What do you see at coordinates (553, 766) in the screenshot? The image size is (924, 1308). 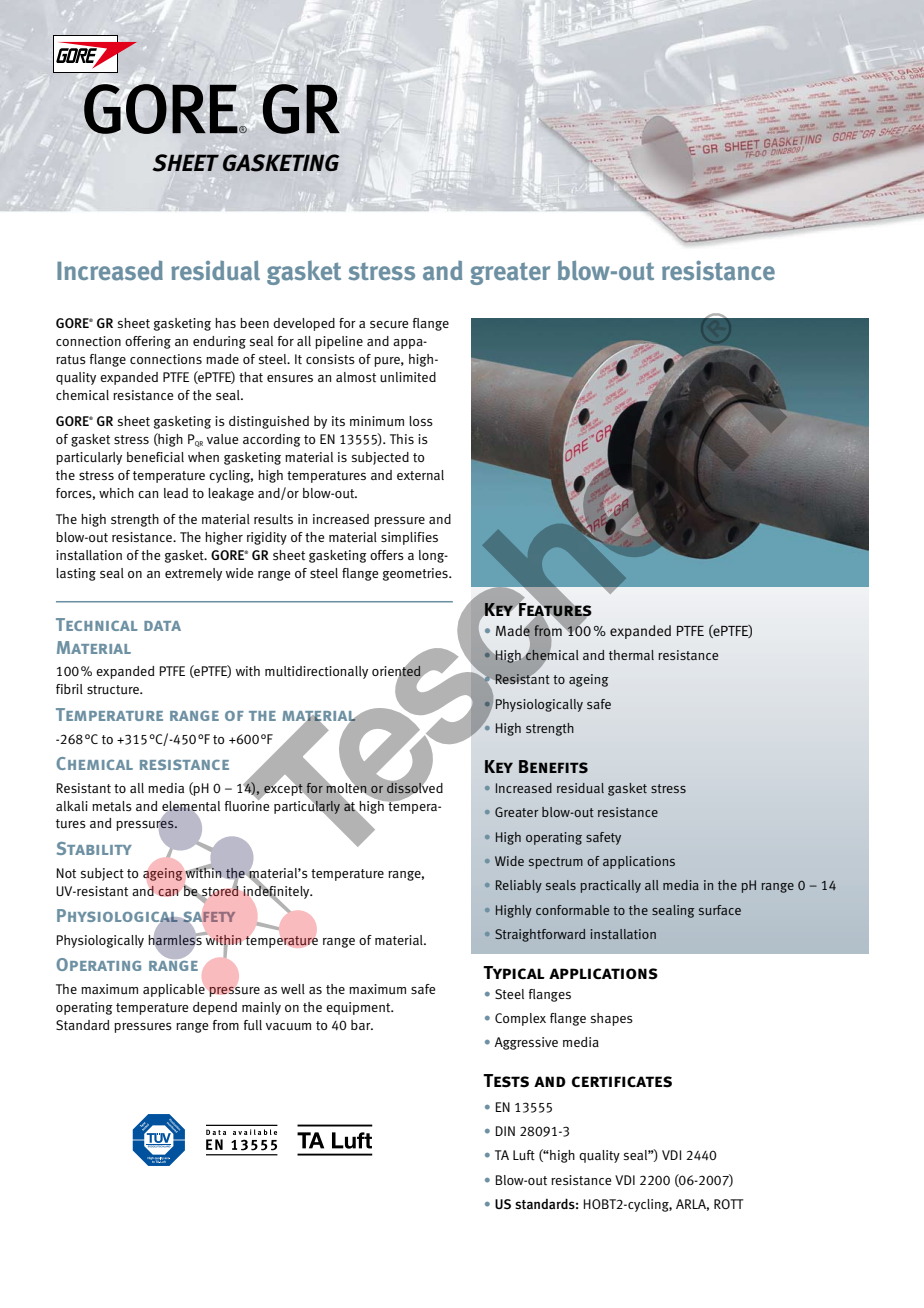 I see `Benefits` at bounding box center [553, 766].
